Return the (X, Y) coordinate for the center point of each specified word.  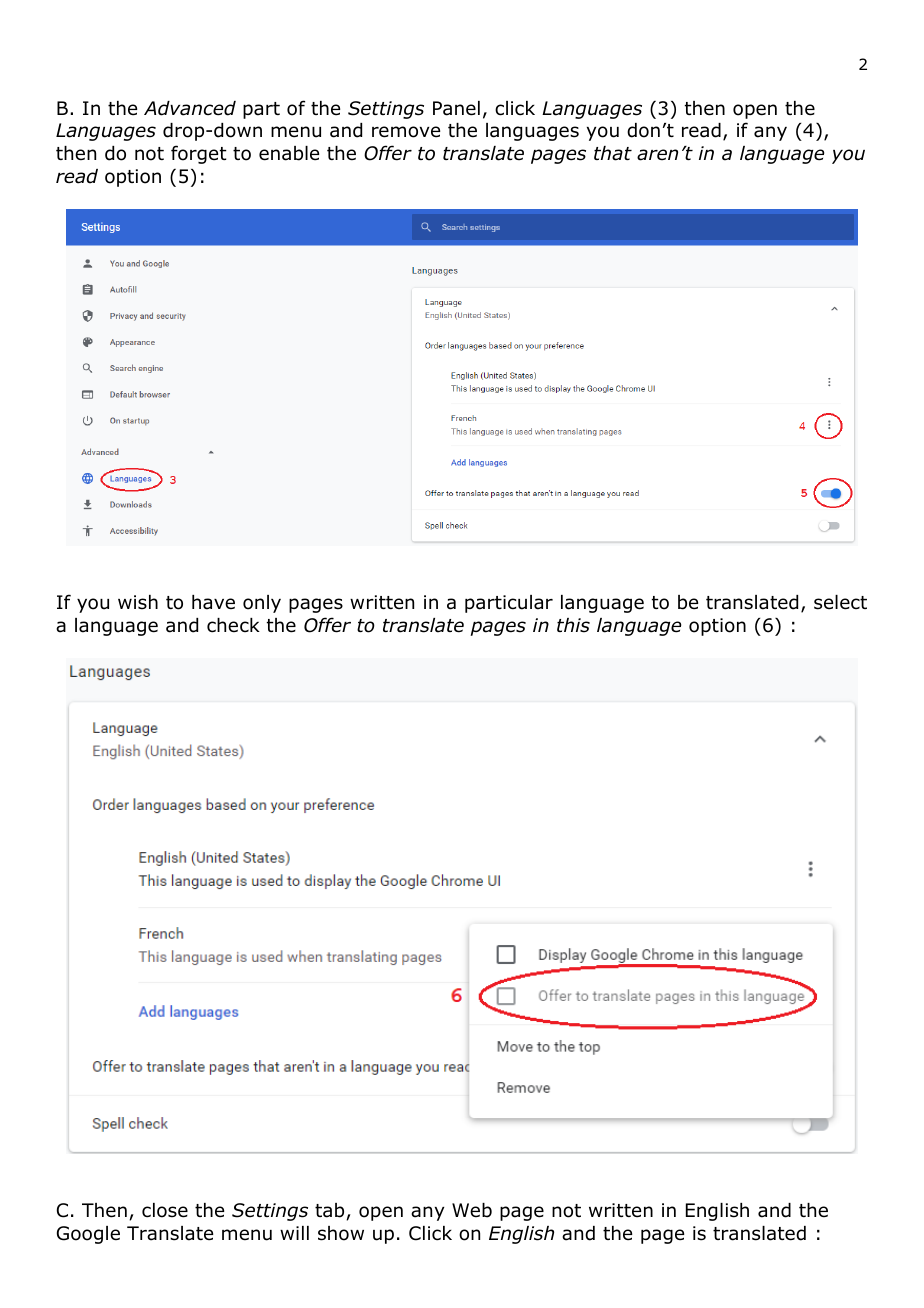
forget (199, 154)
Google (88, 1235)
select (840, 602)
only (262, 604)
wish (138, 602)
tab (331, 1211)
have (213, 602)
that (613, 153)
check (233, 625)
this (573, 625)
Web (472, 1210)
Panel (456, 108)
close (165, 1210)
